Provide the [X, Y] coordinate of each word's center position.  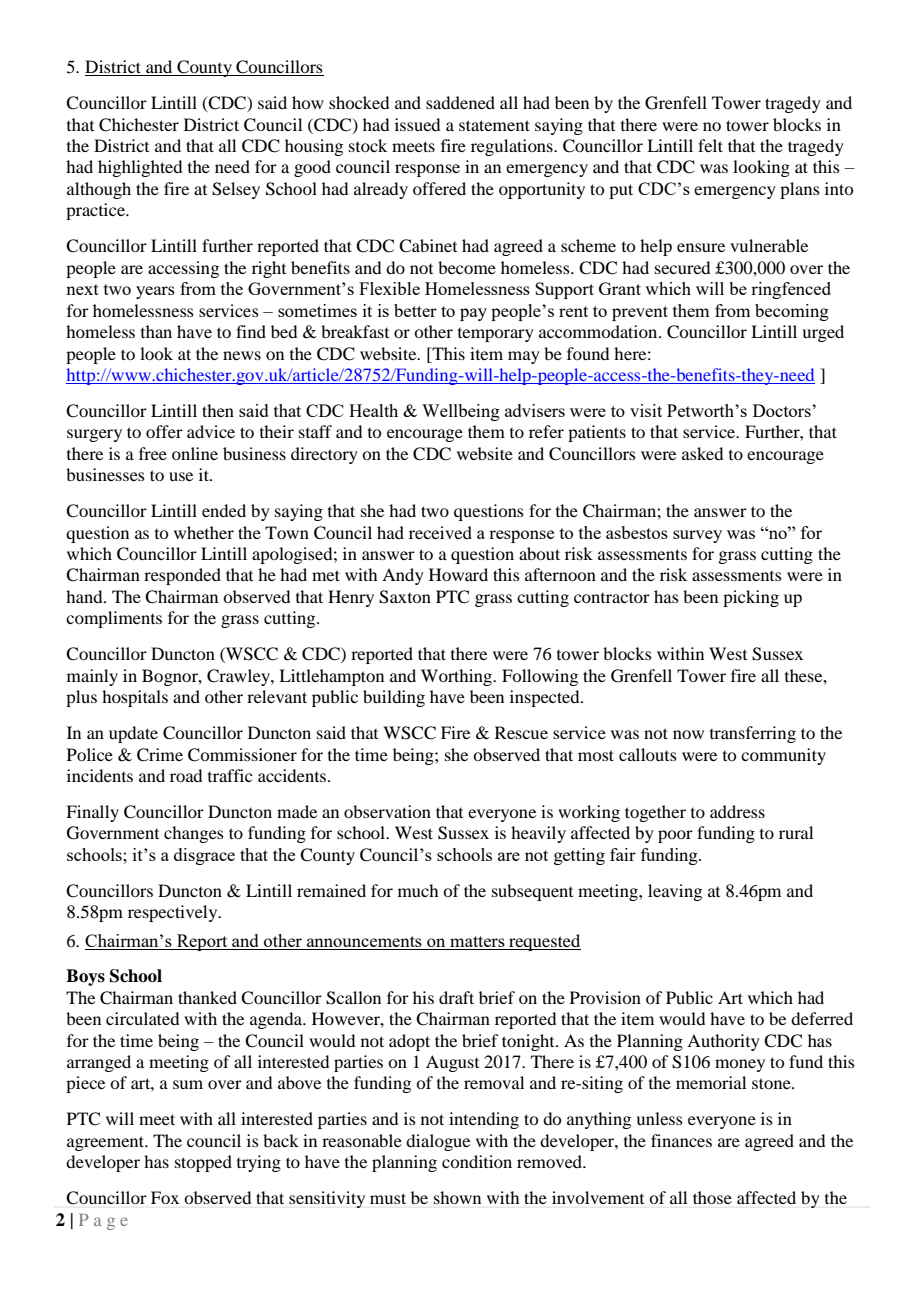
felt [710, 145]
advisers [535, 410]
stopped [203, 1163]
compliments [114, 619]
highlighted [140, 168]
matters [477, 941]
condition [477, 1161]
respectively [174, 913]
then [218, 410]
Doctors [783, 410]
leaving [675, 892]
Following [540, 677]
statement [494, 125]
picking [751, 598]
